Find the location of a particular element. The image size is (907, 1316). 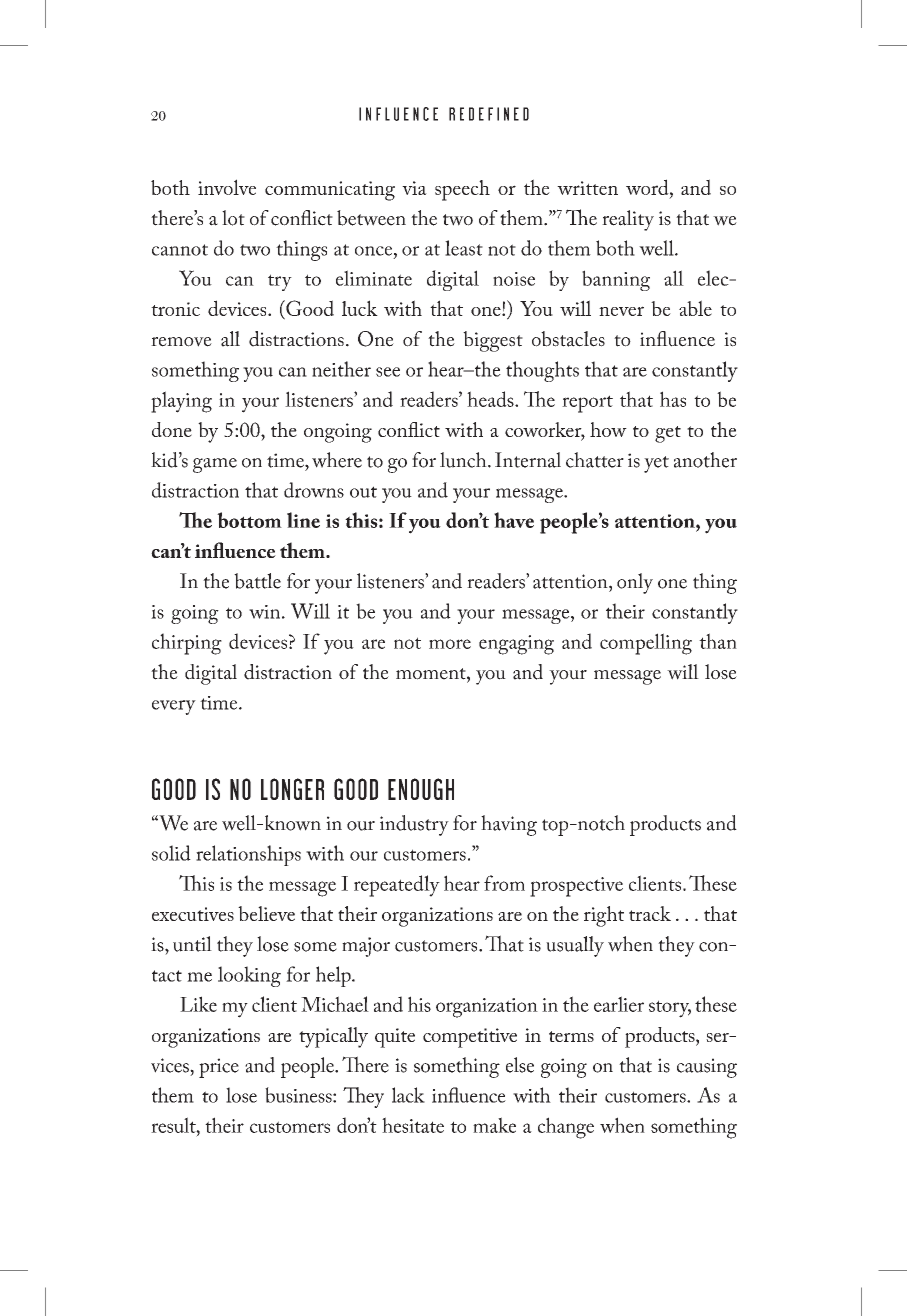

battle is located at coordinates (257, 581).
